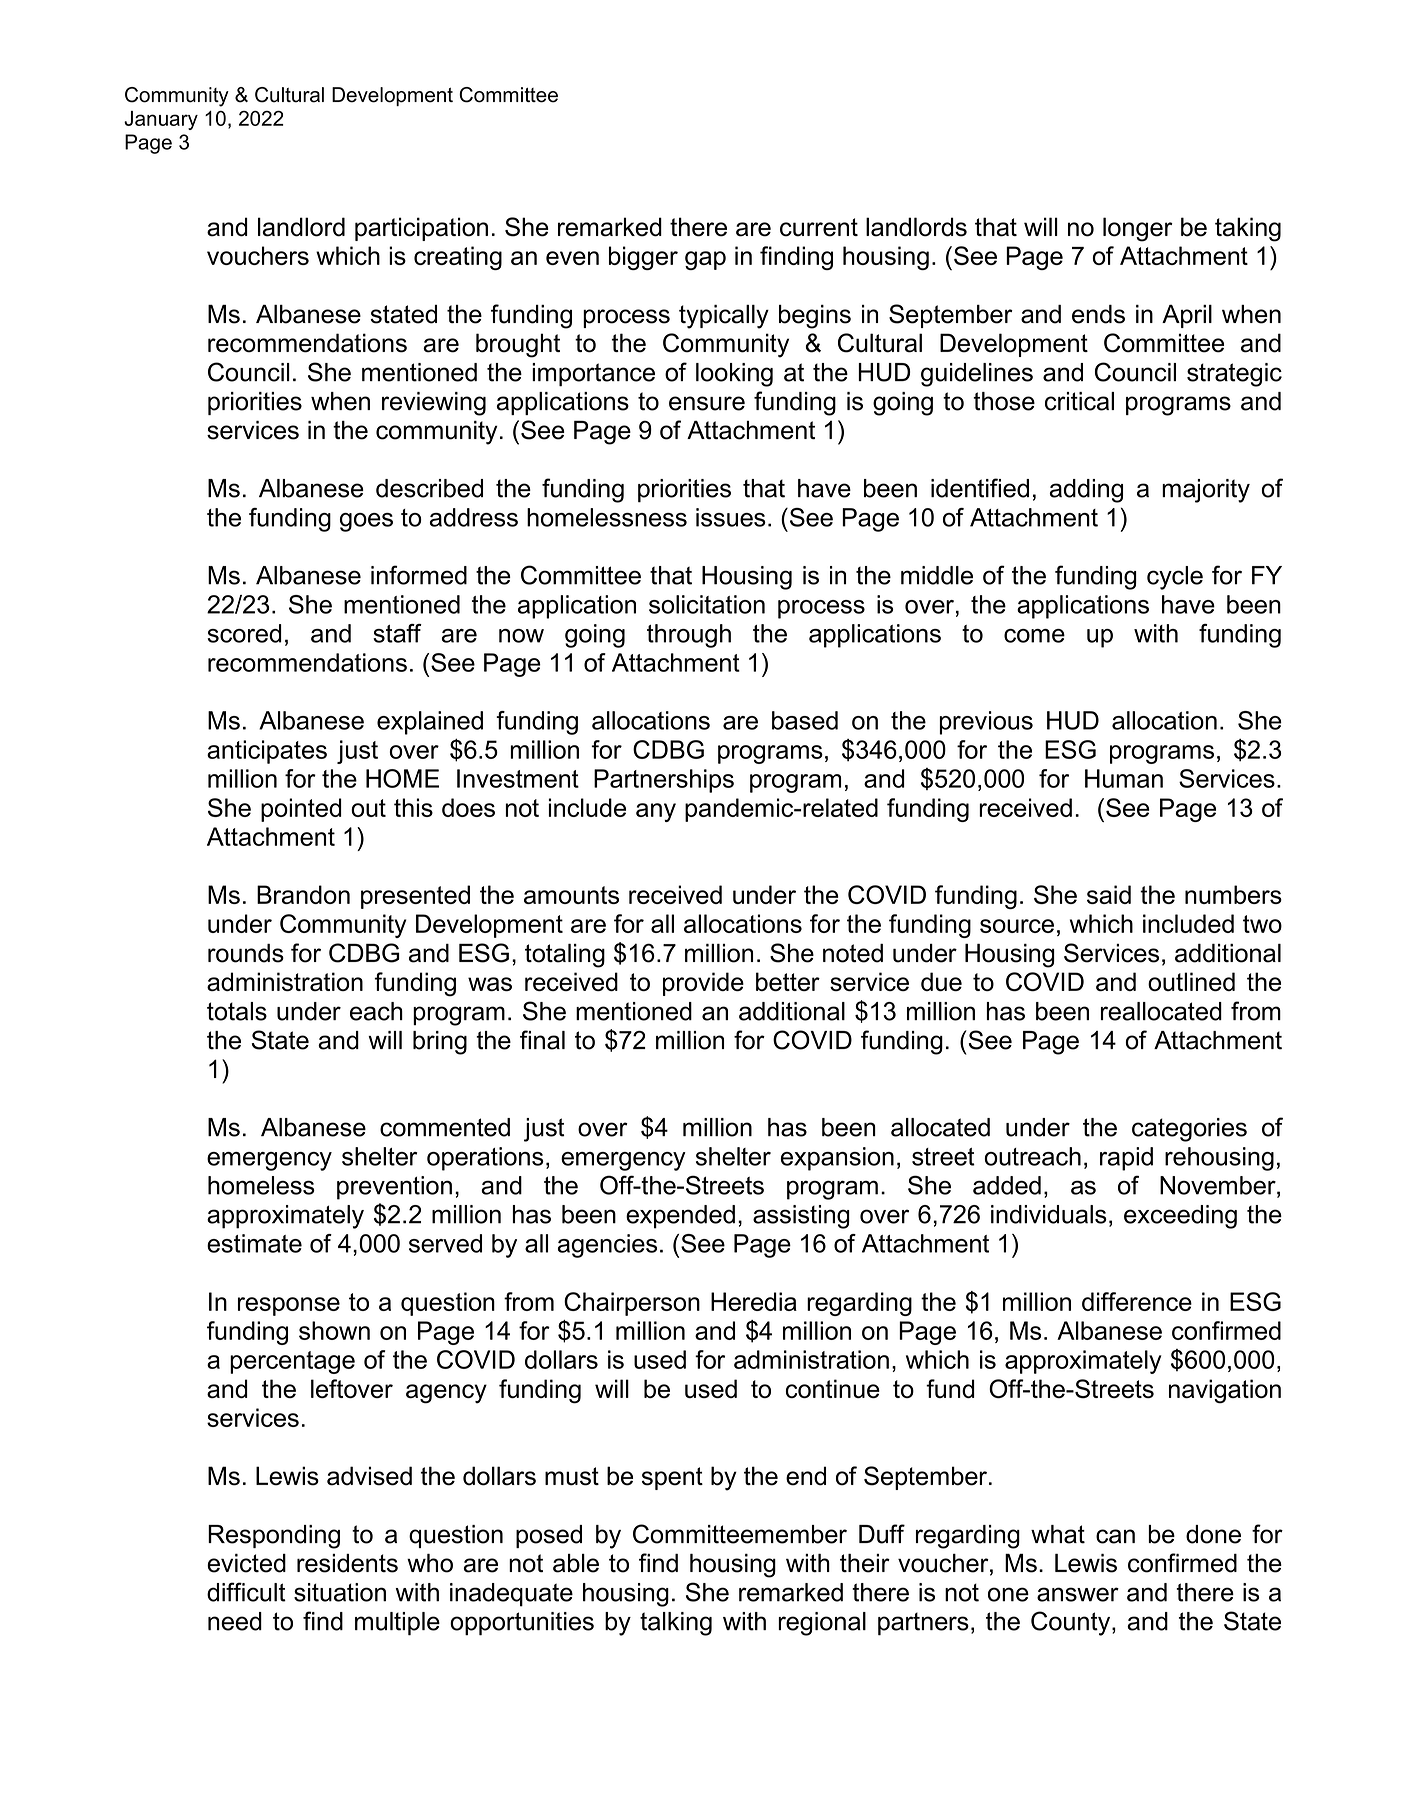 Image resolution: width=1406 pixels, height=1819 pixels. I want to click on come, so click(1034, 636).
